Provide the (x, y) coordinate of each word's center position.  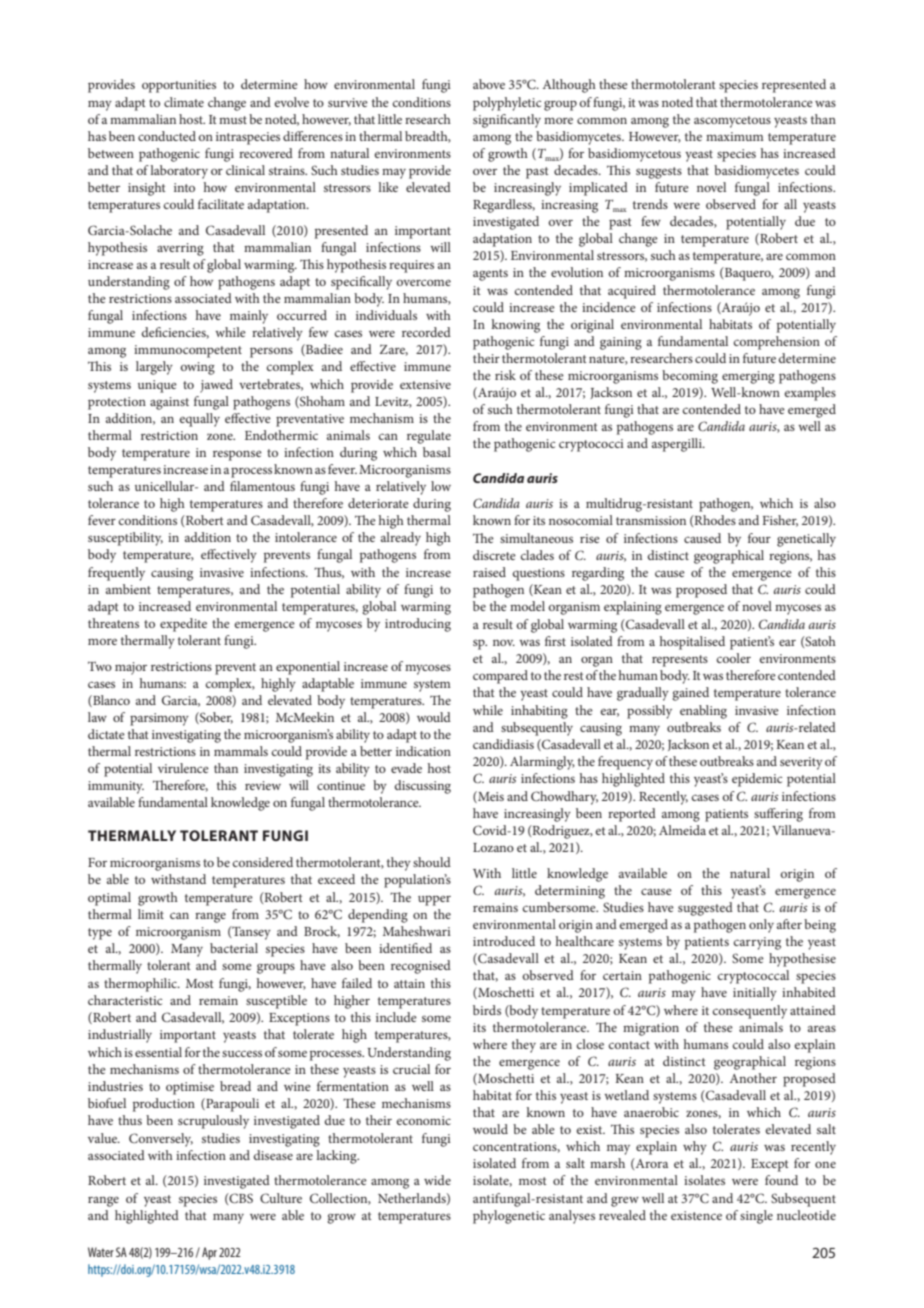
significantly (507, 121)
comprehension (776, 343)
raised (489, 572)
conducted (167, 136)
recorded (426, 332)
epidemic (757, 780)
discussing (422, 787)
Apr (209, 1253)
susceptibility (125, 539)
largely (154, 368)
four (759, 538)
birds (487, 1010)
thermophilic (141, 985)
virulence (183, 768)
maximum (735, 136)
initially (755, 994)
